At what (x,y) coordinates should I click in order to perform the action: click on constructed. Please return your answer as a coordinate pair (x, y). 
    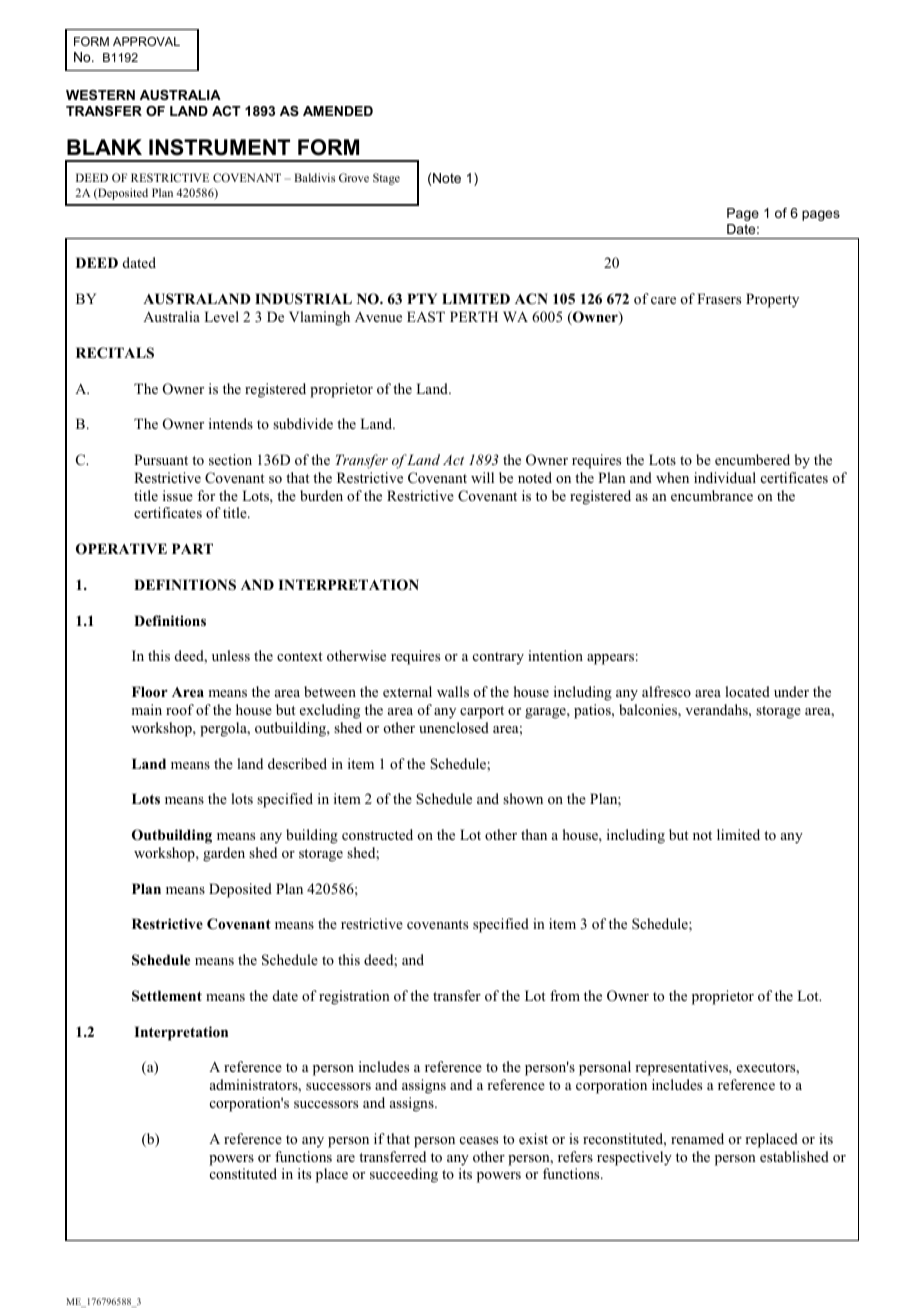
    Looking at the image, I should click on (377, 834).
